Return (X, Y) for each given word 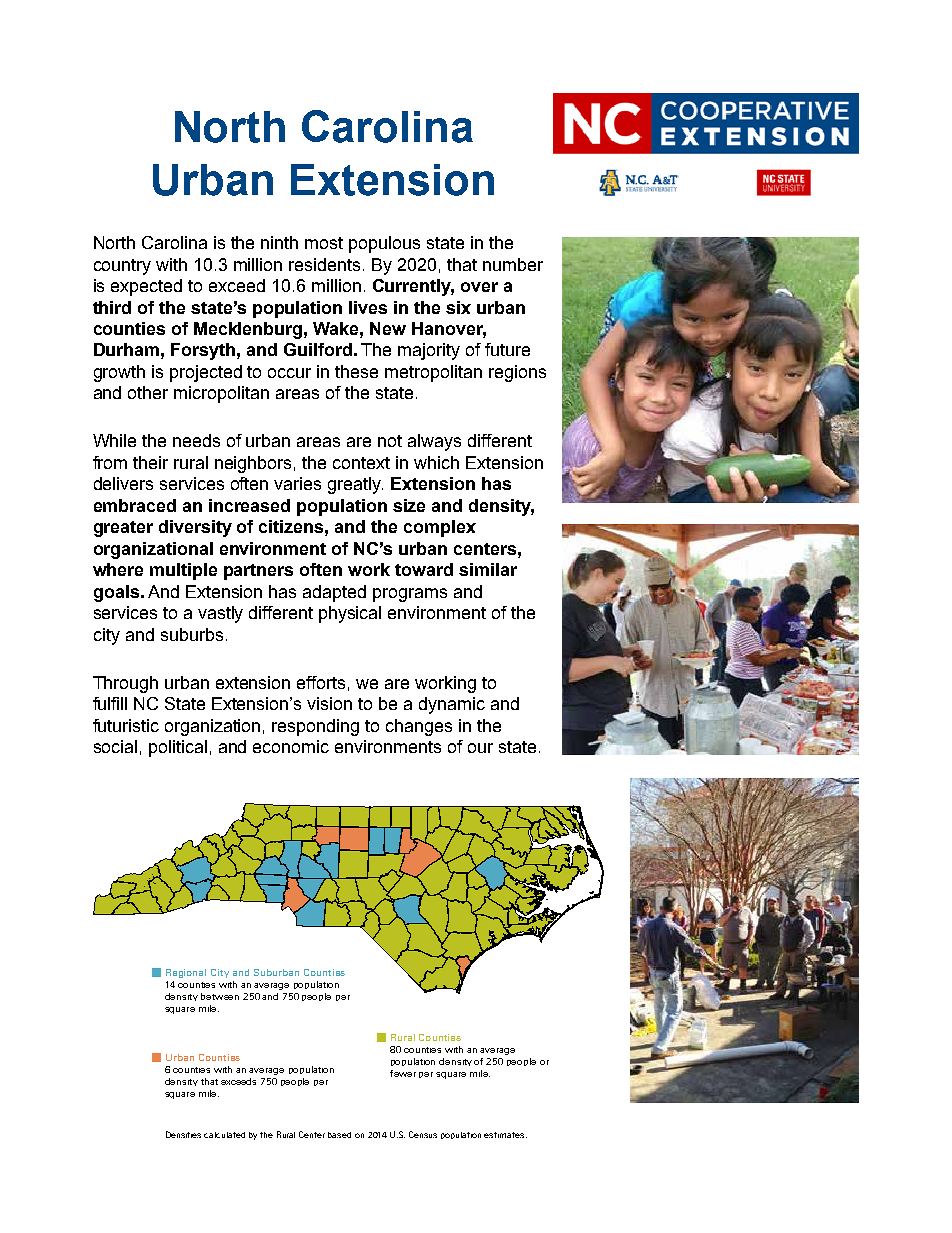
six (458, 307)
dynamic (452, 705)
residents (326, 264)
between (220, 996)
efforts (321, 682)
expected (146, 287)
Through (125, 684)
